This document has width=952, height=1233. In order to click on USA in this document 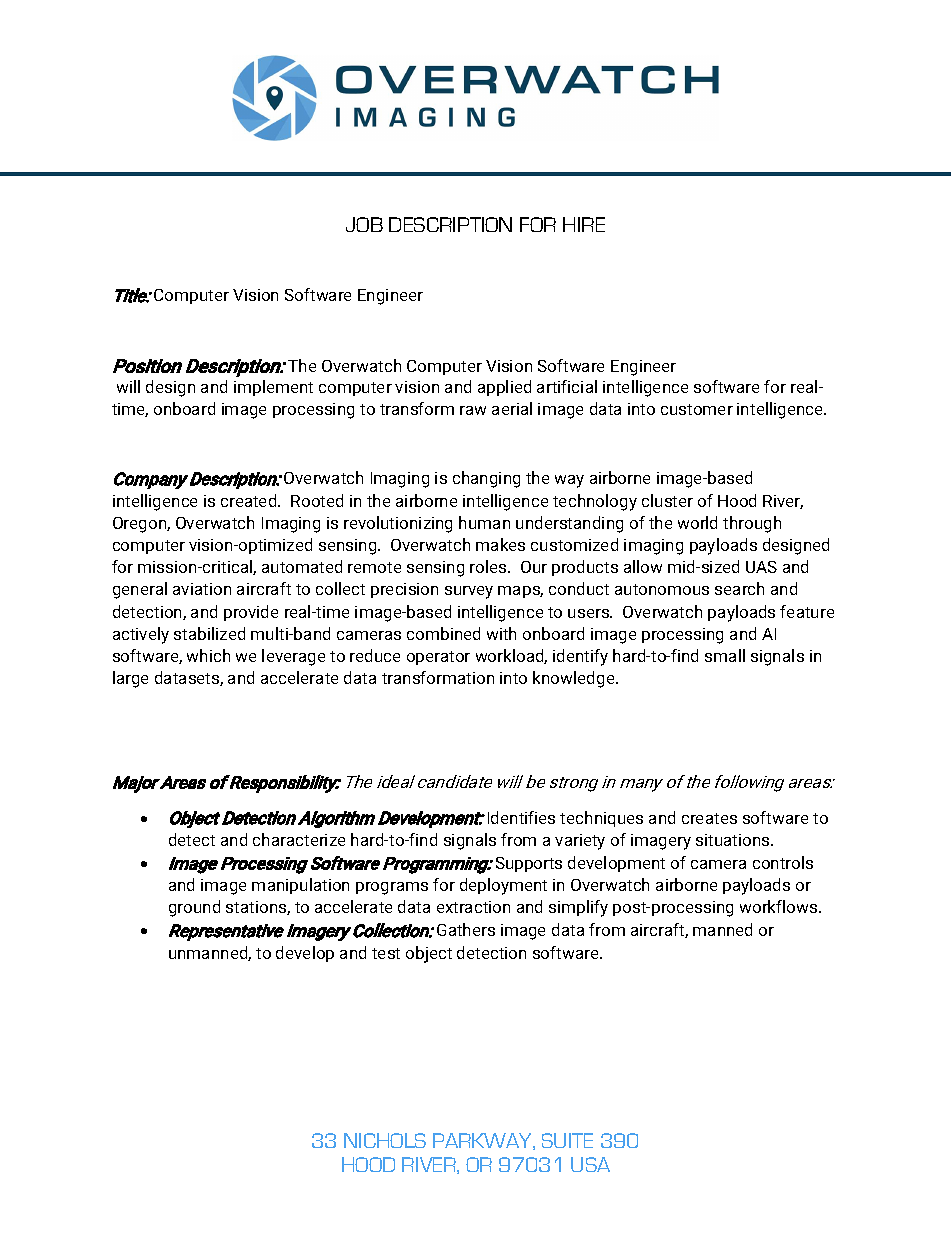, I will do `click(590, 1164)`.
